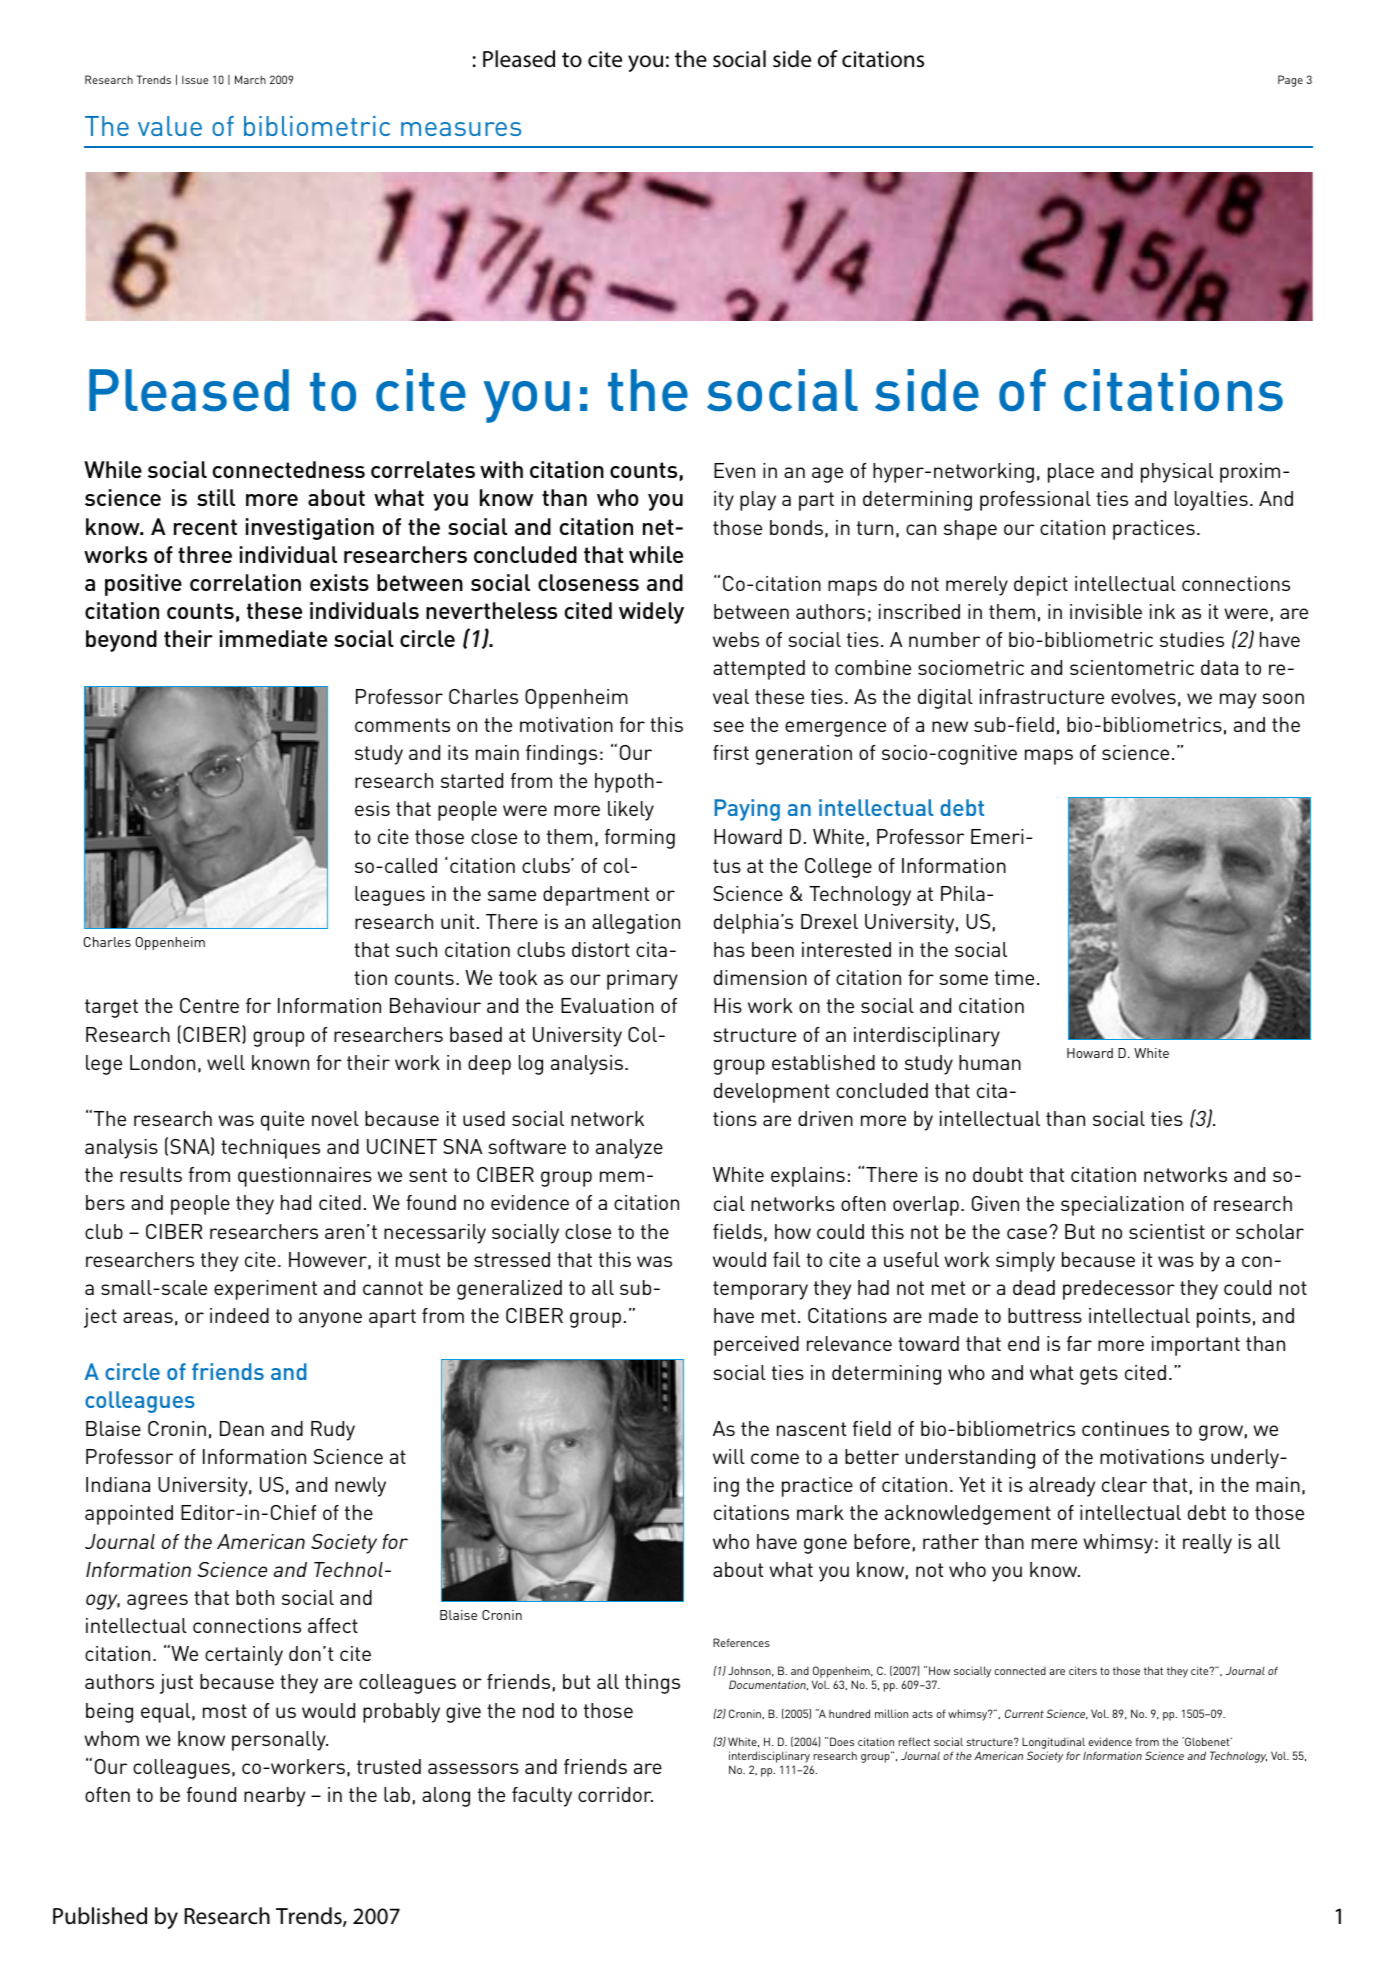 The height and width of the document is (1976, 1397). I want to click on nearby, so click(274, 1797).
